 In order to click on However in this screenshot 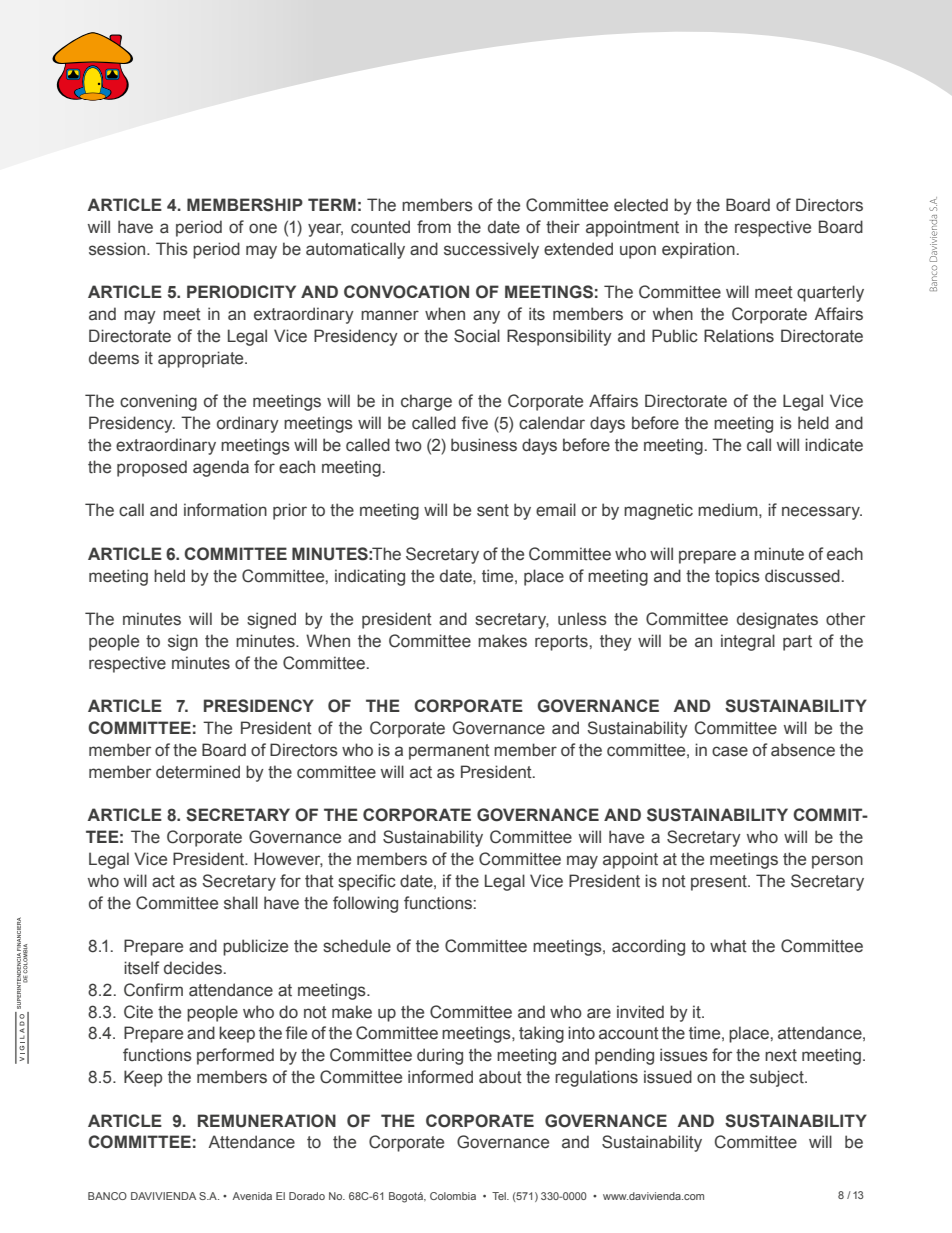, I will do `click(288, 859)`.
